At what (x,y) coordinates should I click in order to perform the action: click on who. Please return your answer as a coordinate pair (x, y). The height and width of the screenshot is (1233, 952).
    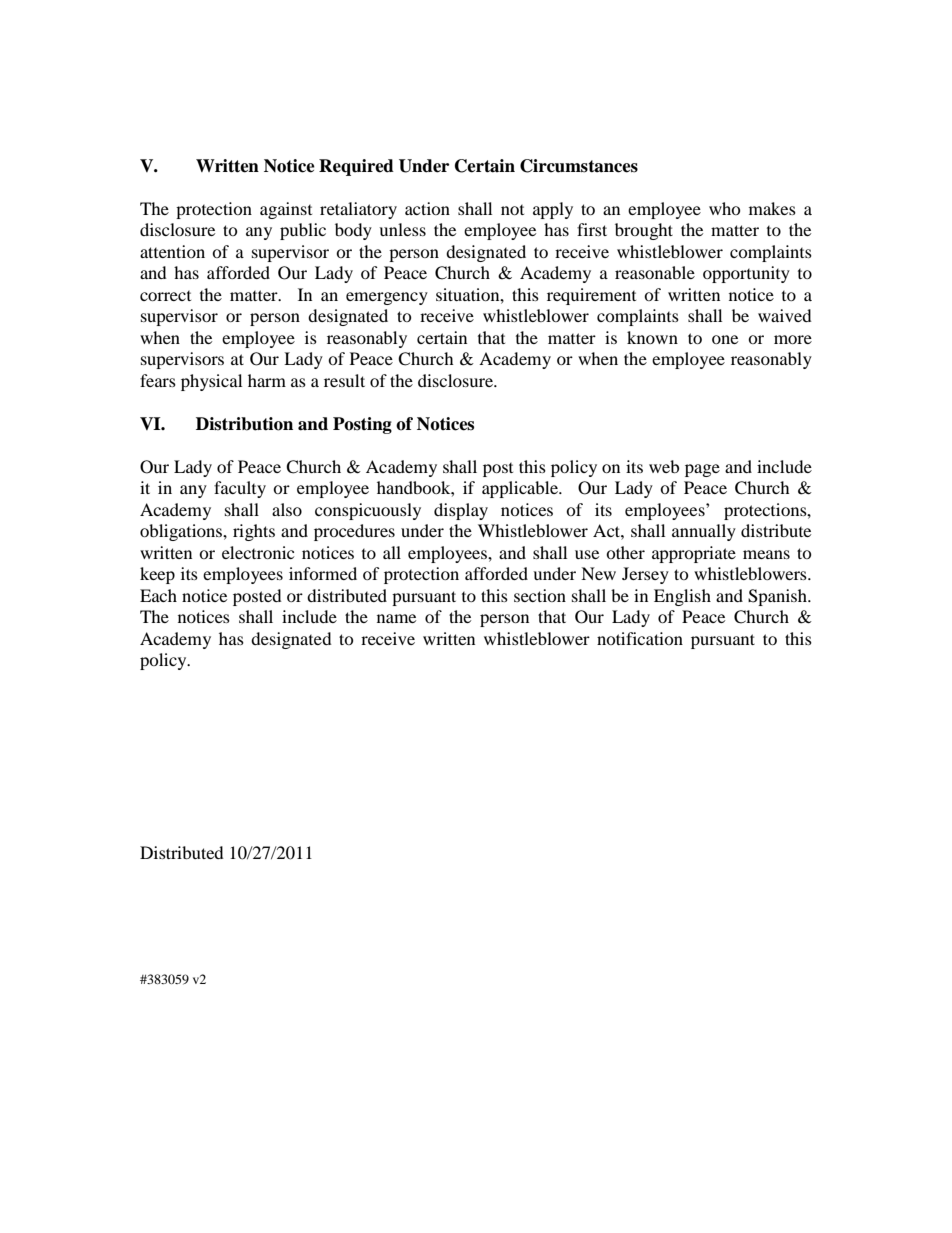
    Looking at the image, I should click on (725, 208).
